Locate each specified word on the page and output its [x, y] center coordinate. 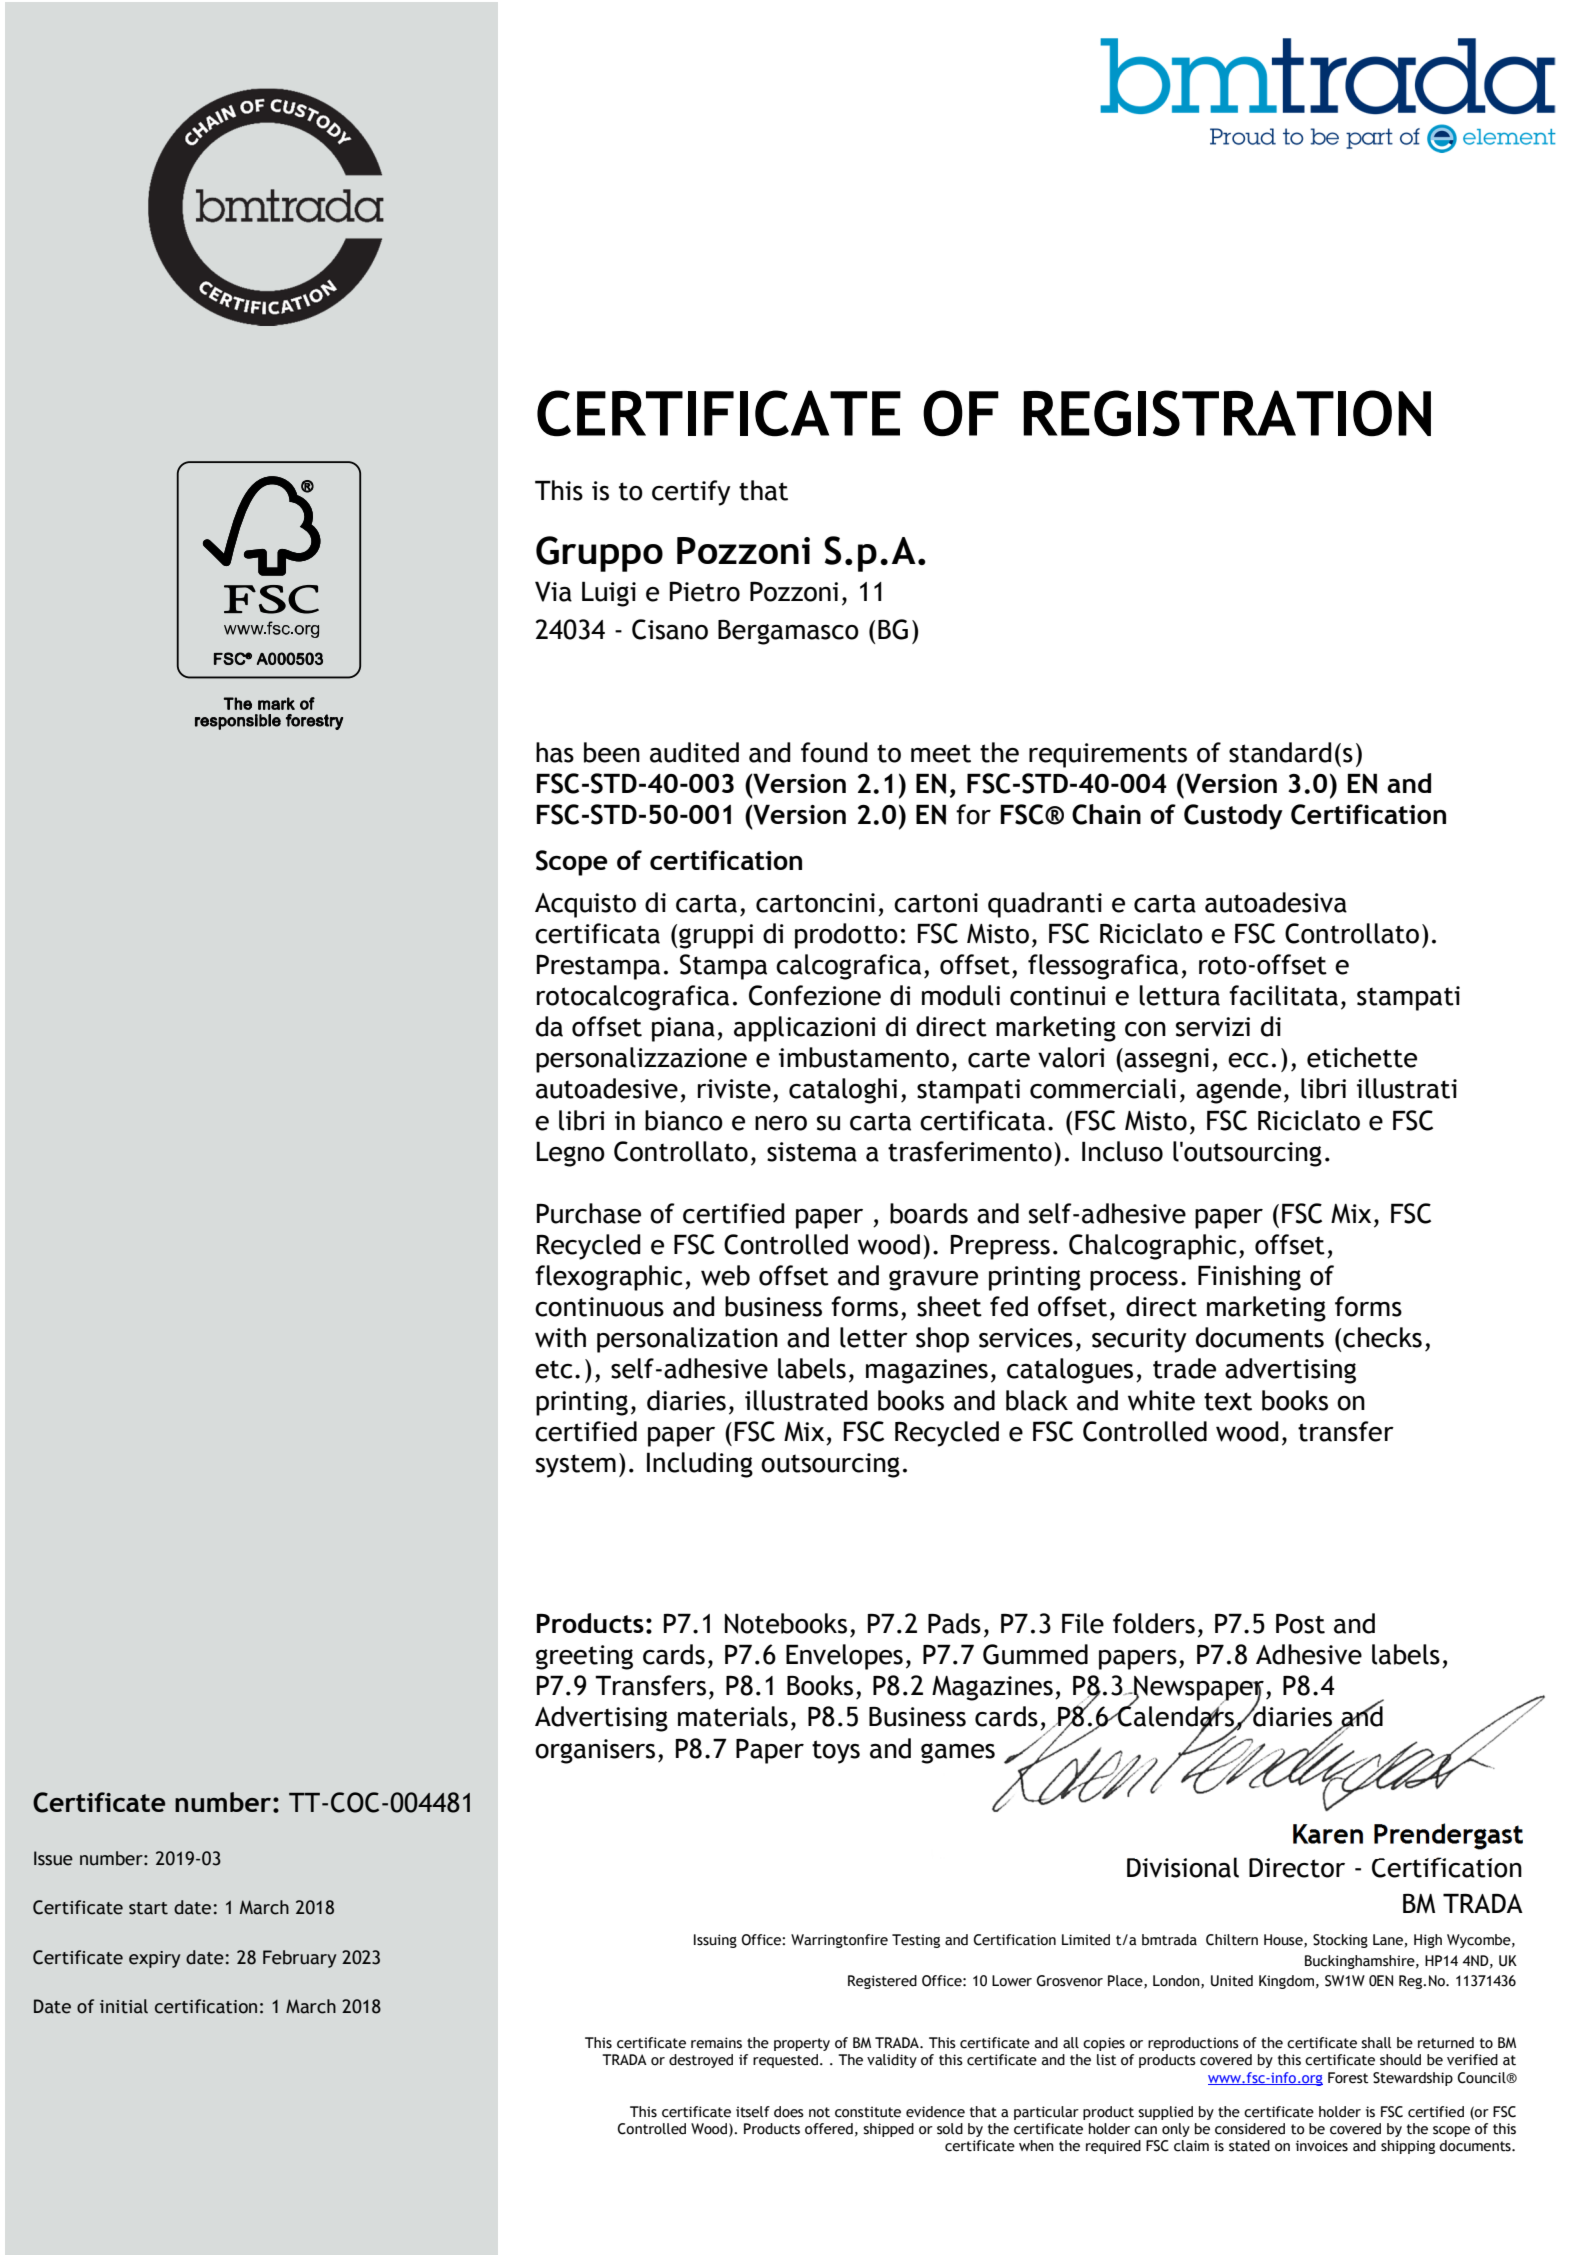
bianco [684, 1120]
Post [1300, 1624]
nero [781, 1123]
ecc [1248, 1060]
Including [700, 1465]
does [789, 2112]
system [576, 1466]
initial [124, 2006]
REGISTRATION [1227, 413]
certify [691, 493]
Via [553, 591]
